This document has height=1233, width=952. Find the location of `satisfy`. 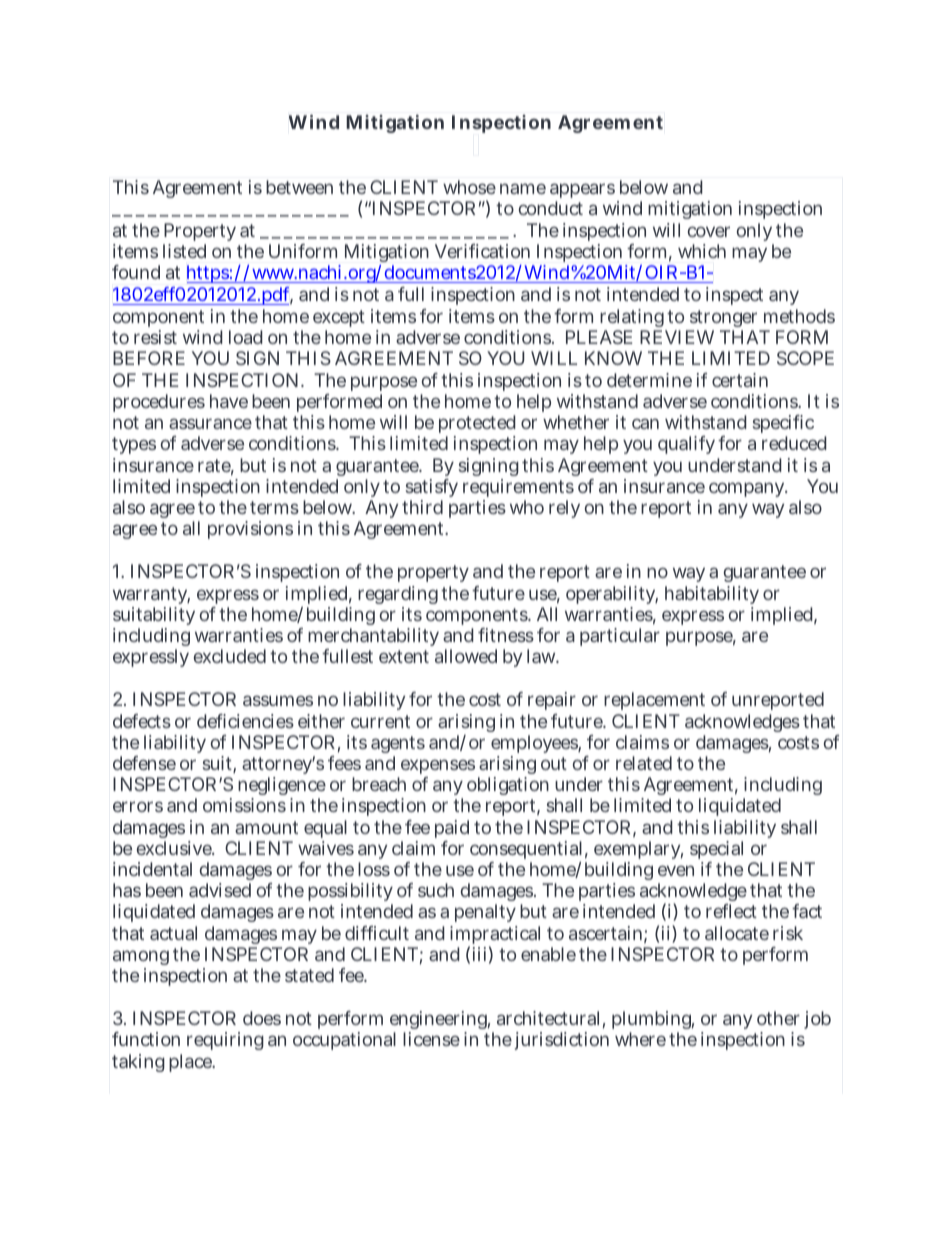

satisfy is located at coordinates (432, 490).
